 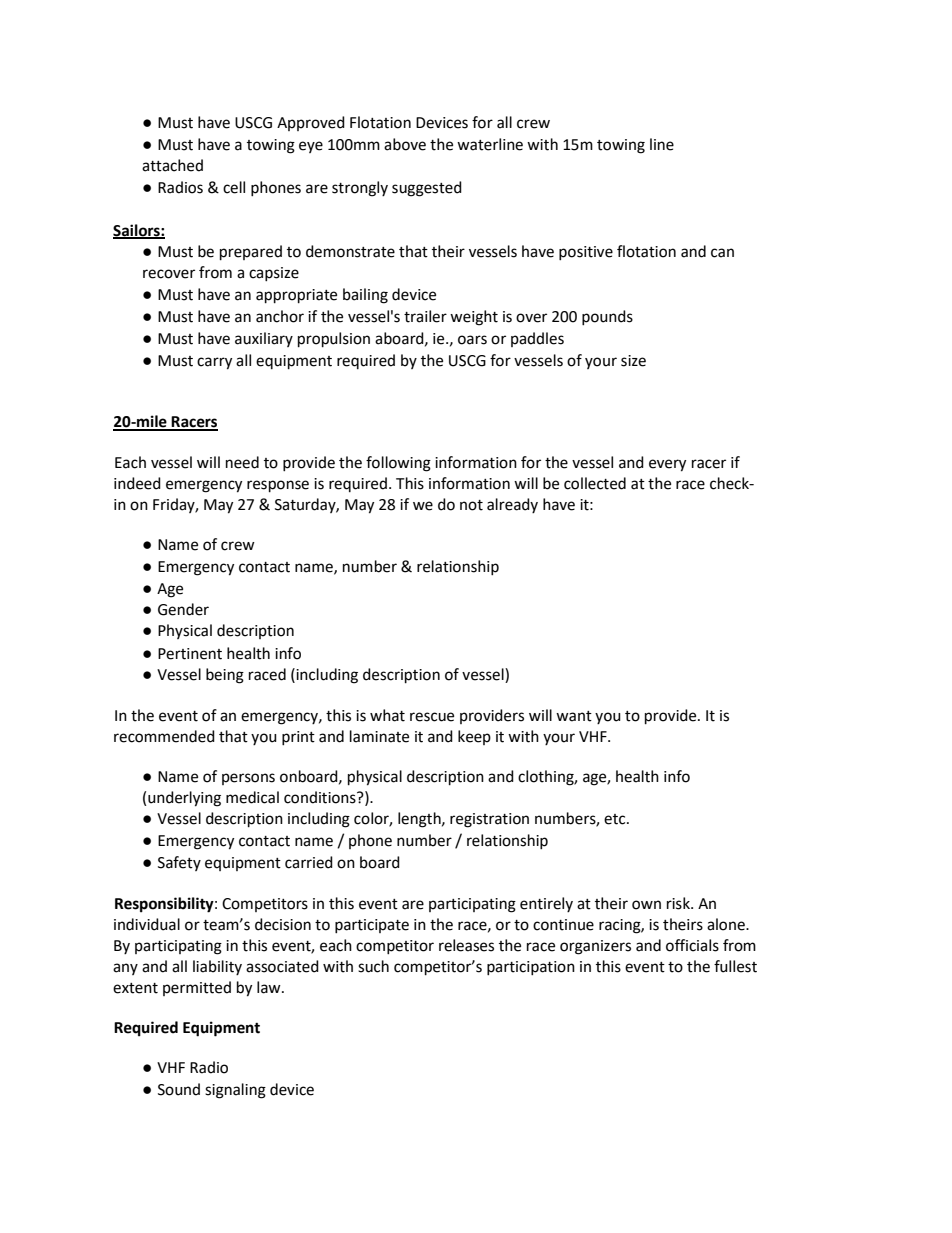 I want to click on recommended, so click(x=164, y=736).
